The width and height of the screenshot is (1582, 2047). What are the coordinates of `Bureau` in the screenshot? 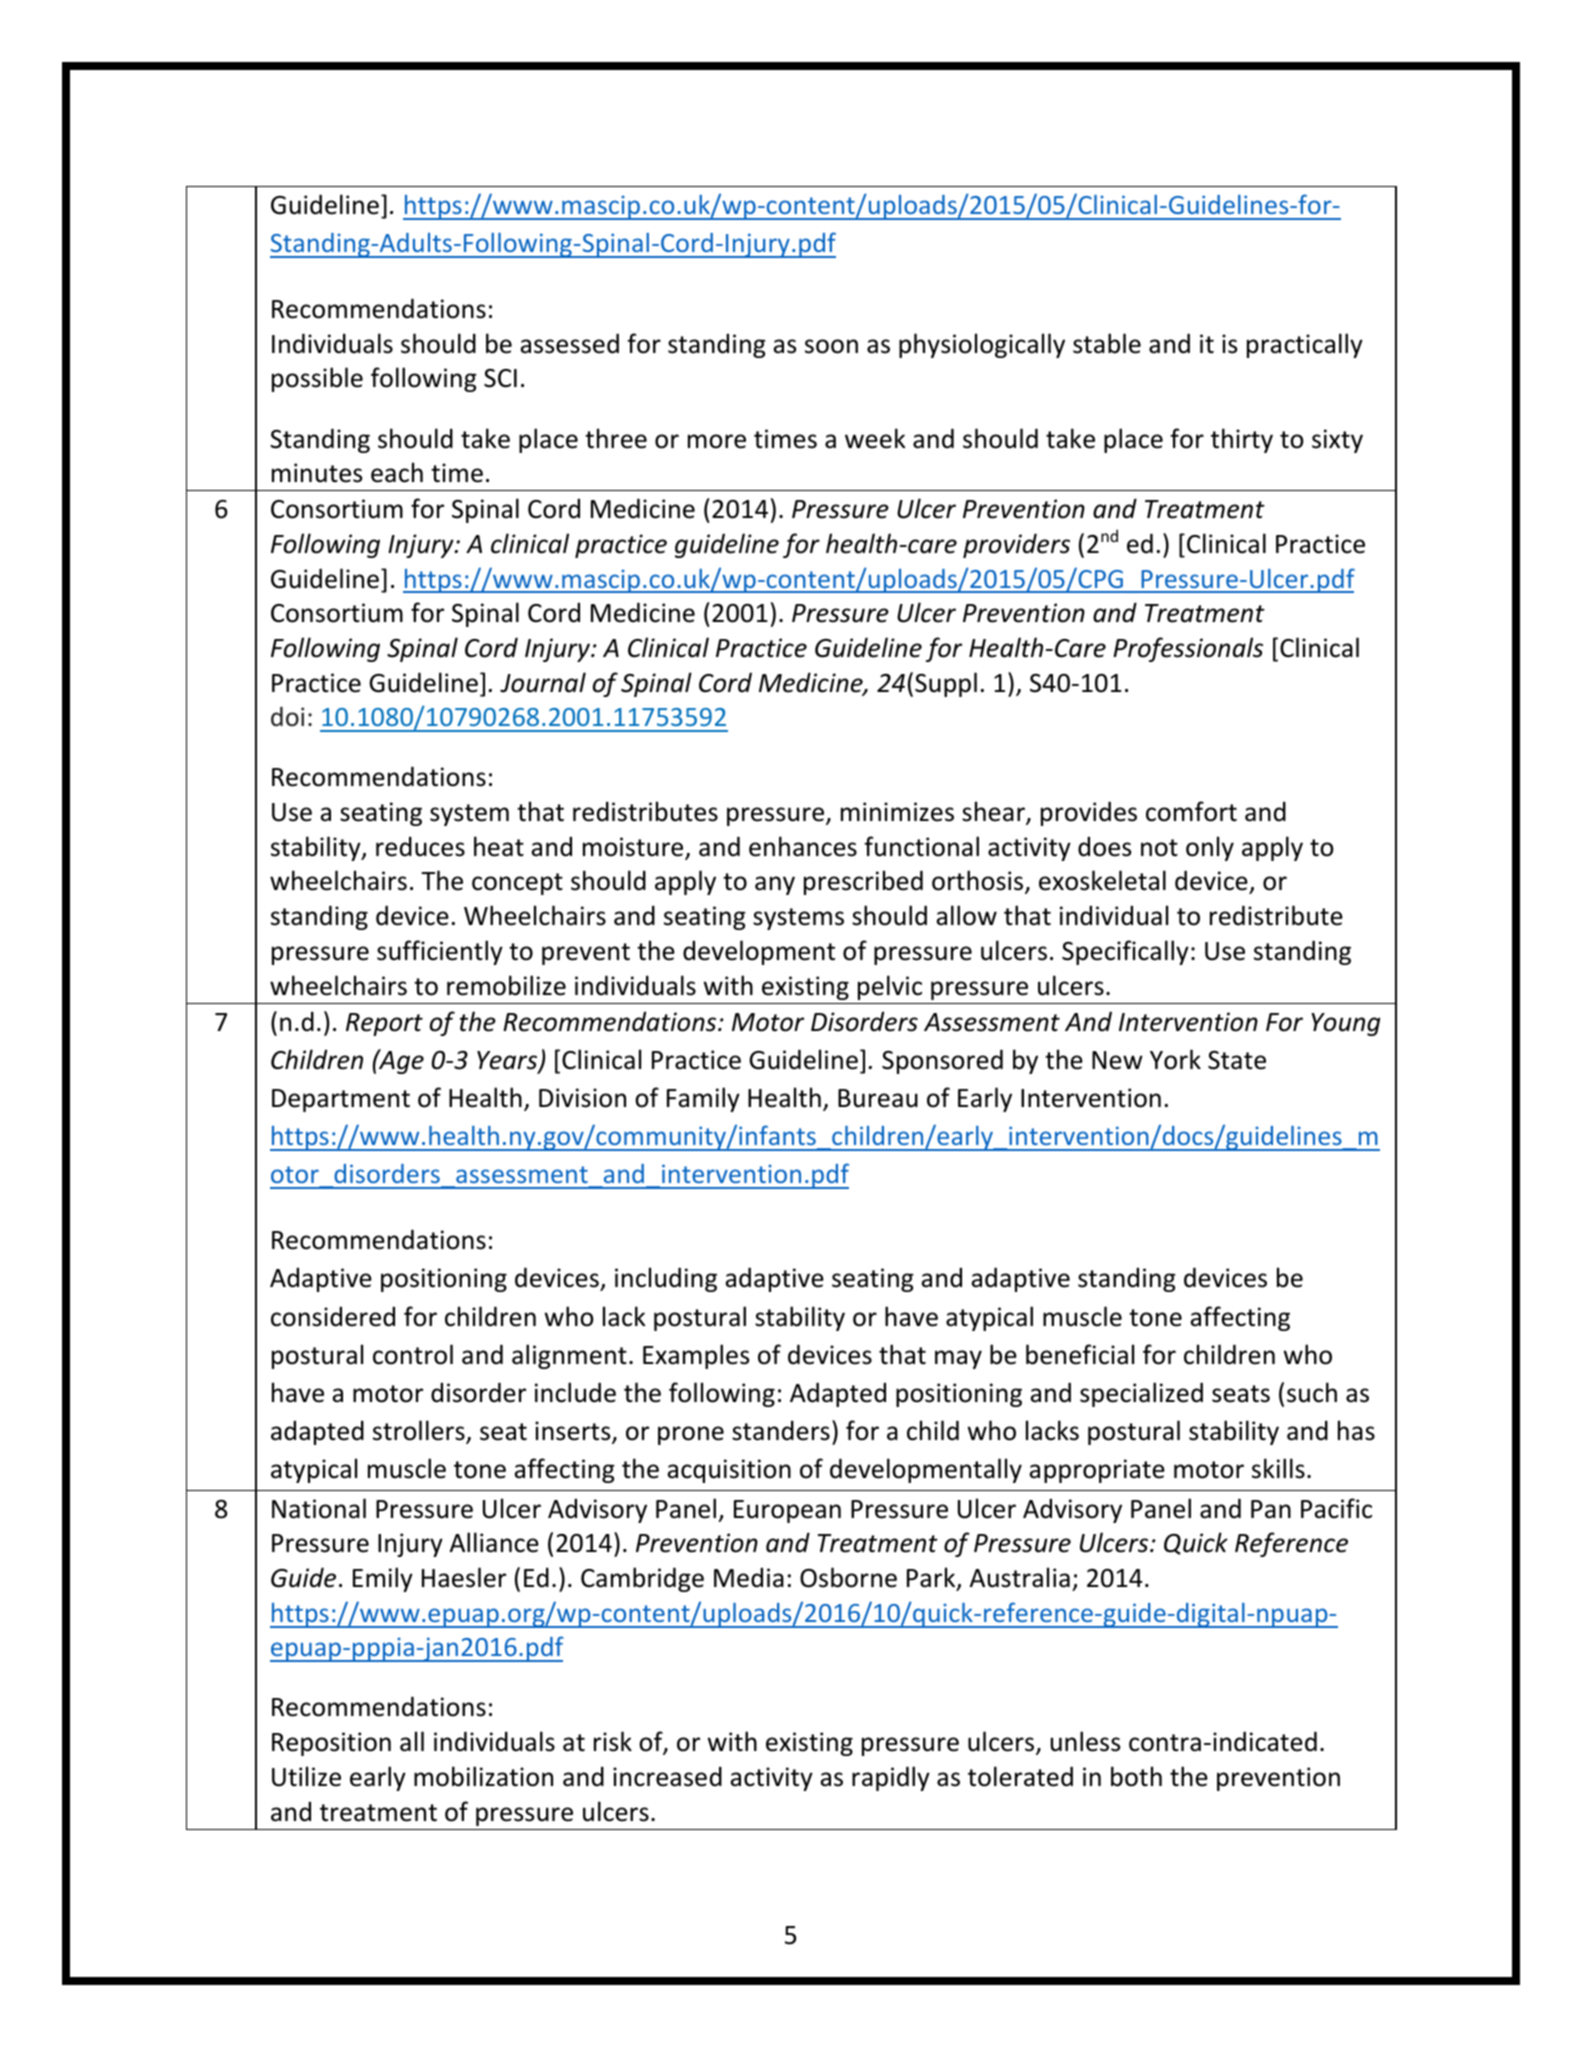 It's located at (878, 1098).
